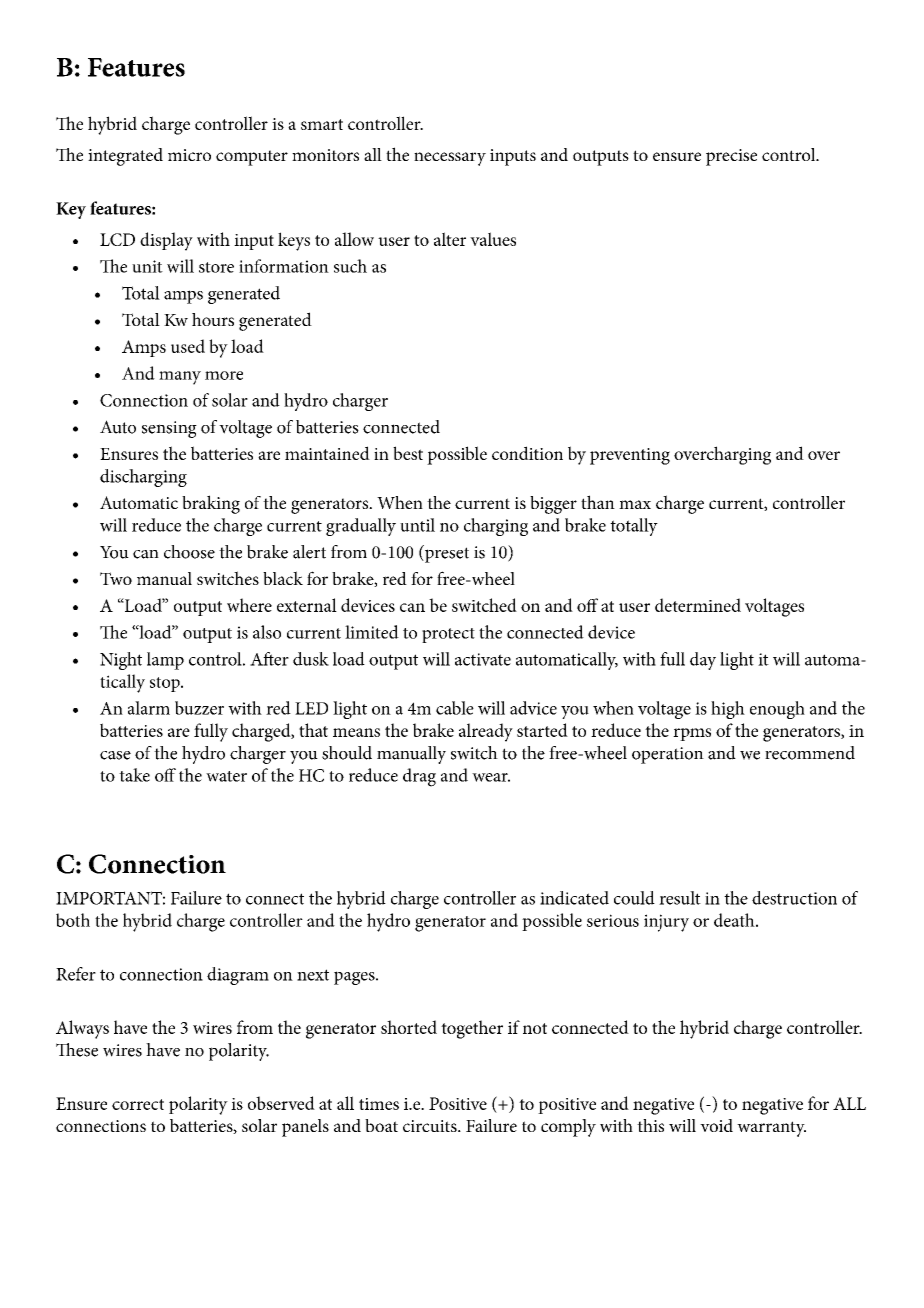  I want to click on determined, so click(698, 605).
